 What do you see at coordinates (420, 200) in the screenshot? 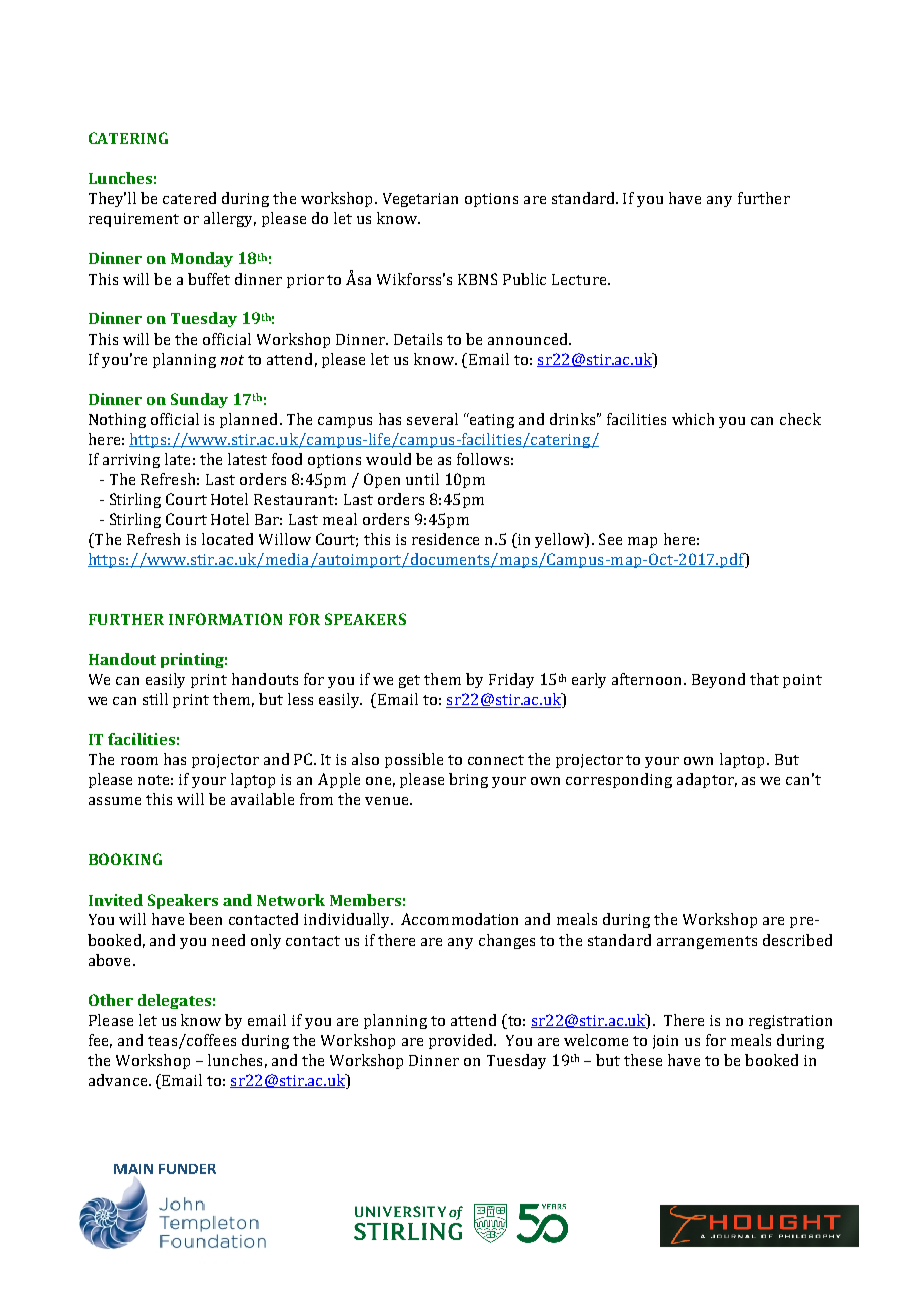
I see `Vegetarian` at bounding box center [420, 200].
